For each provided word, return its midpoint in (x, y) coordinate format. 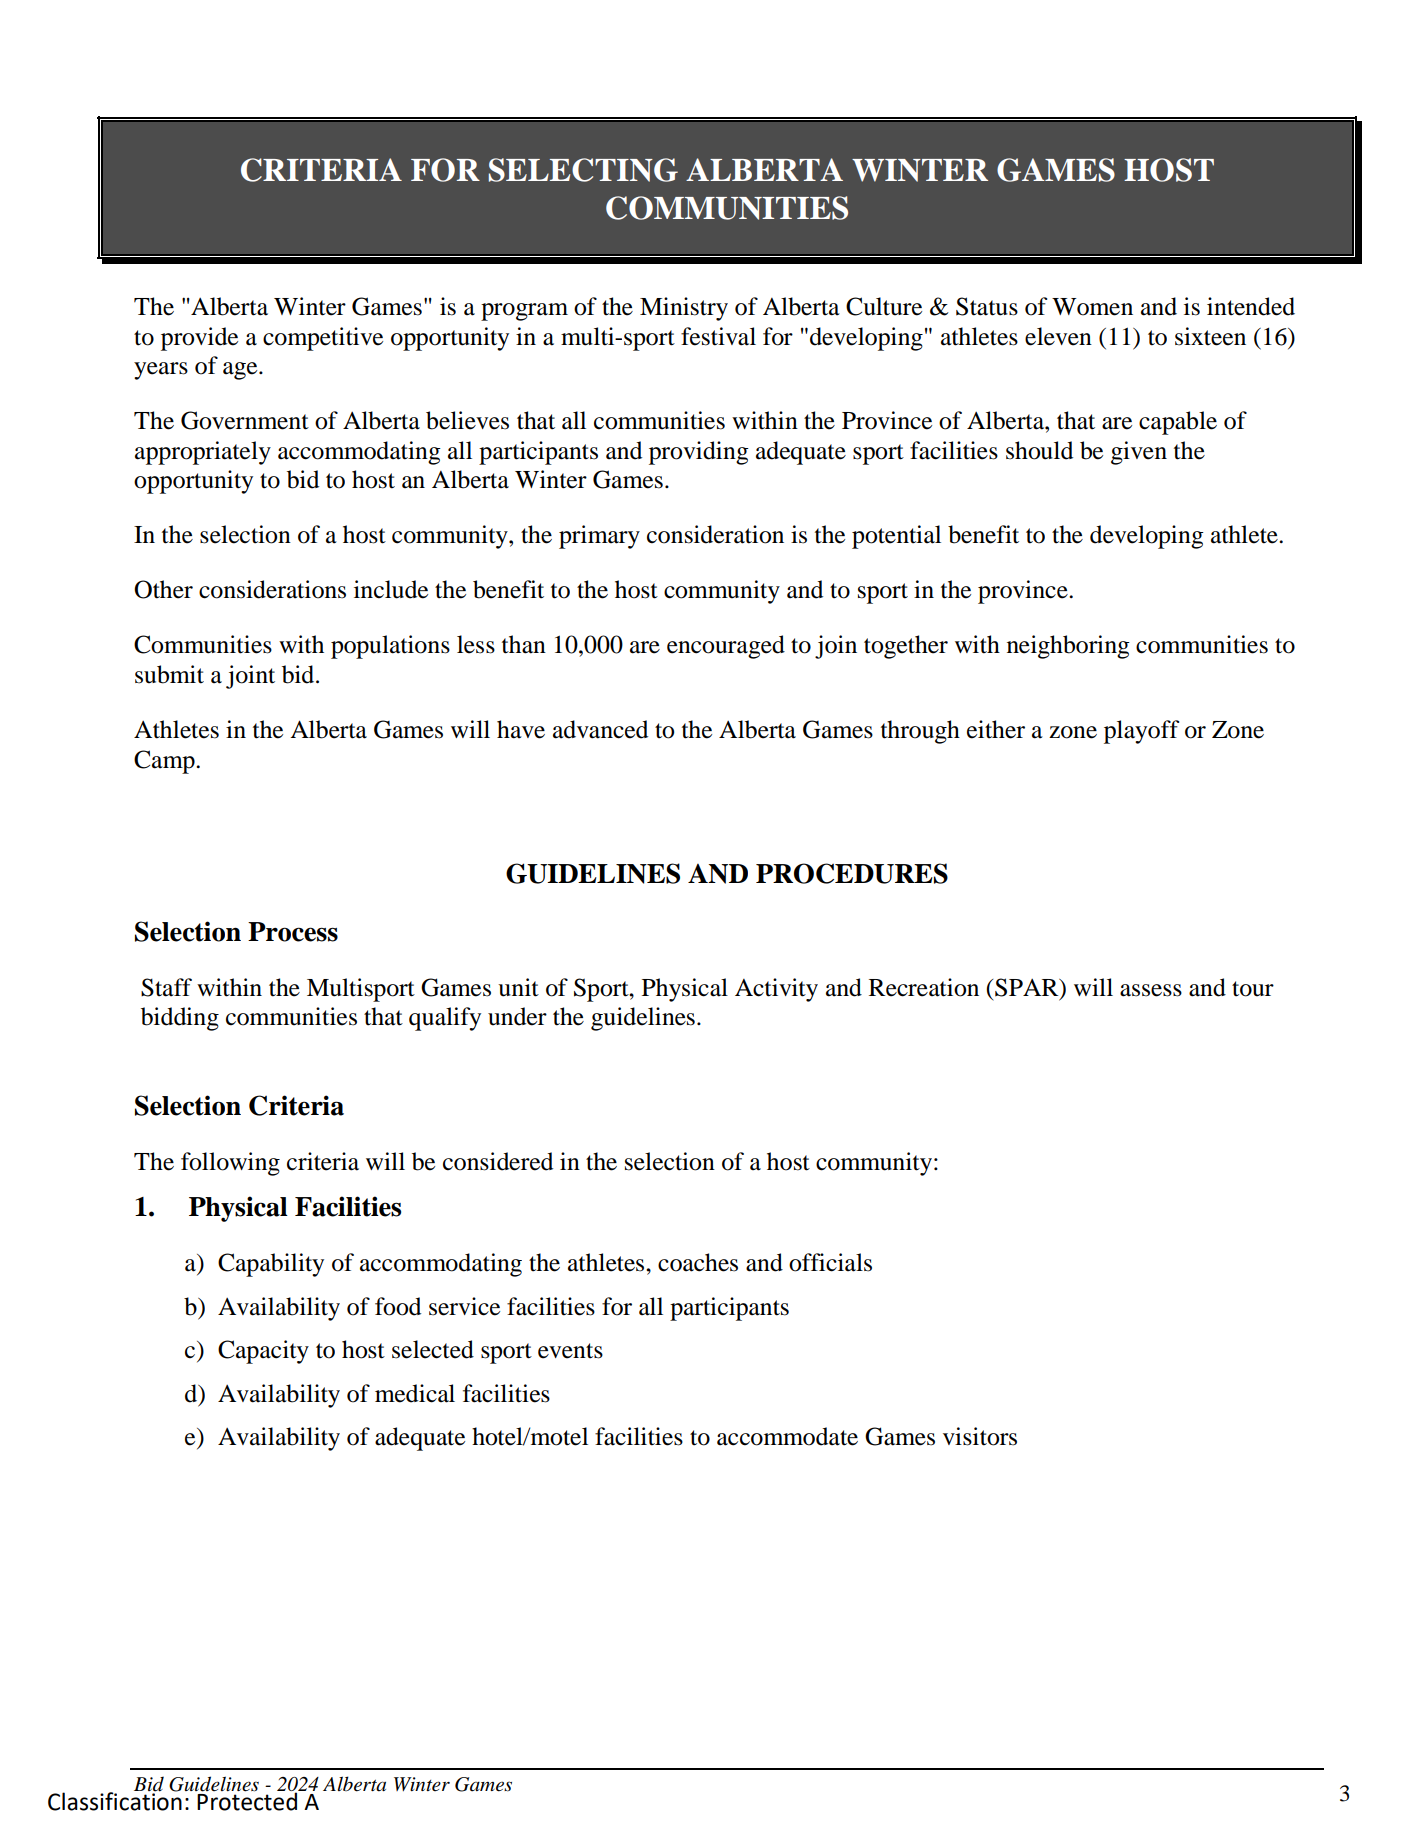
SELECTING (583, 170)
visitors (980, 1436)
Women (1092, 307)
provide (199, 339)
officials (830, 1262)
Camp (165, 762)
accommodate (787, 1436)
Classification (115, 1800)
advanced (600, 729)
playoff (1141, 732)
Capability (271, 1265)
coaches (698, 1262)
